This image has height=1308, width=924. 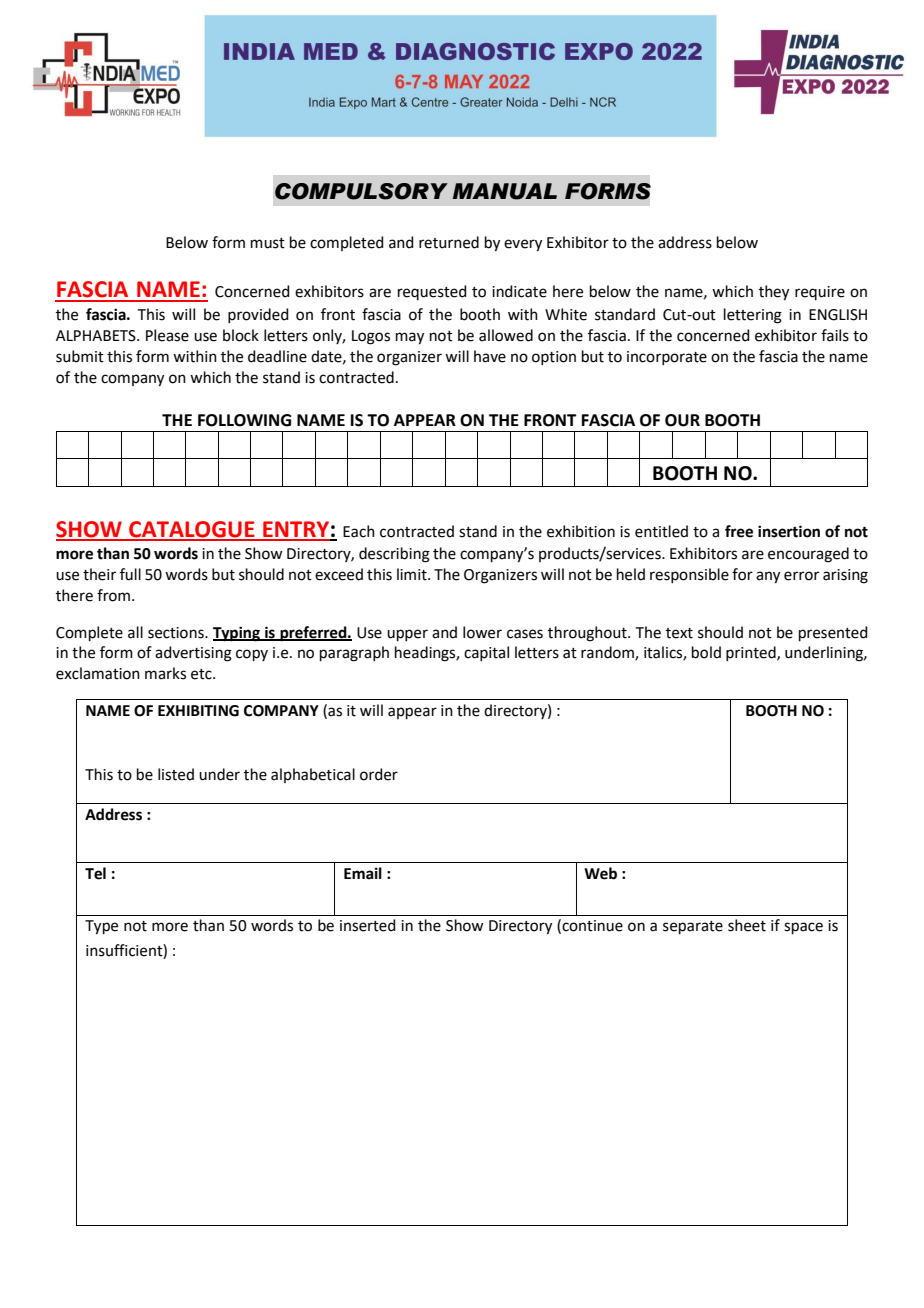 I want to click on returned, so click(x=449, y=242).
